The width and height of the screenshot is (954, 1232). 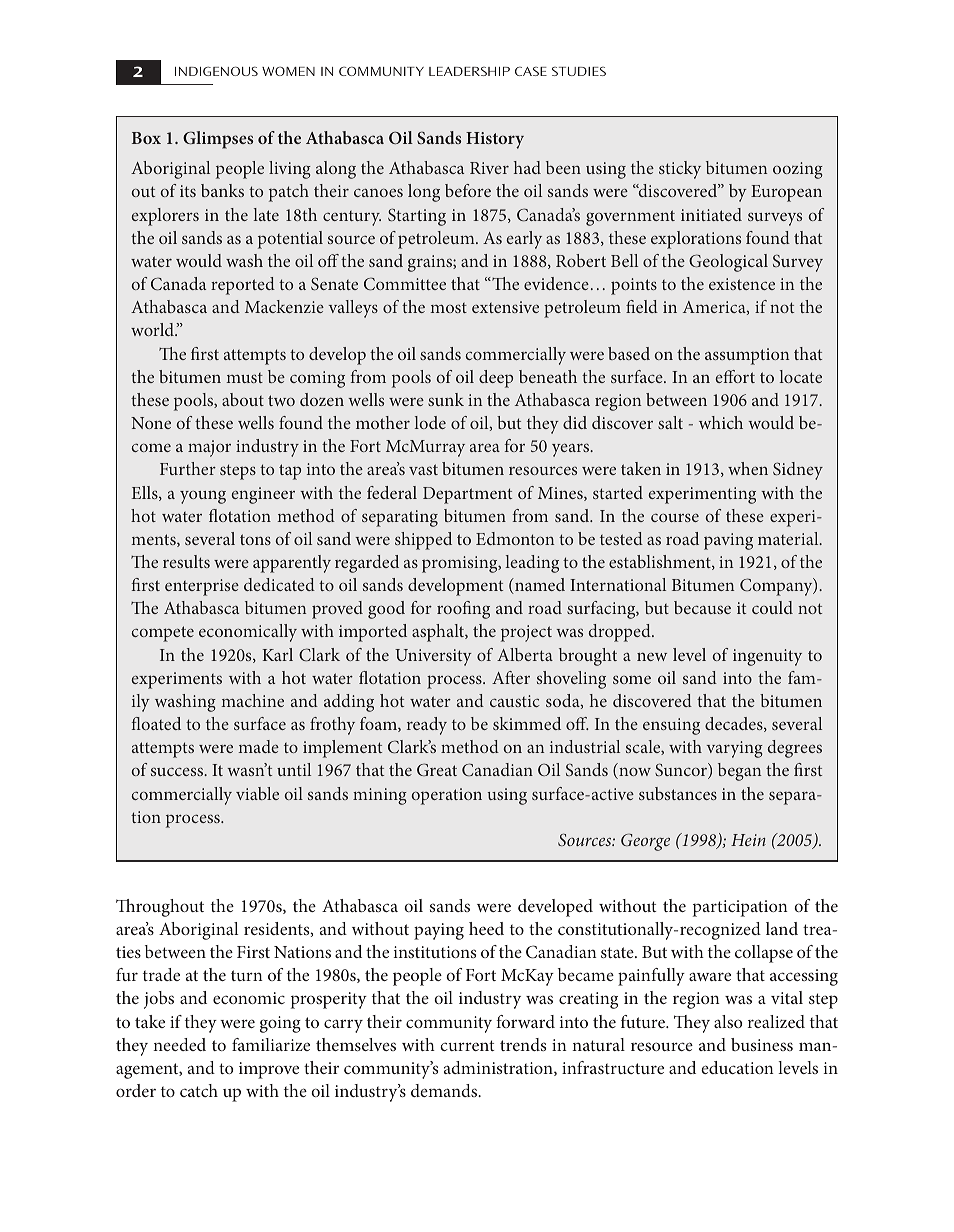 What do you see at coordinates (680, 170) in the screenshot?
I see `sticky` at bounding box center [680, 170].
